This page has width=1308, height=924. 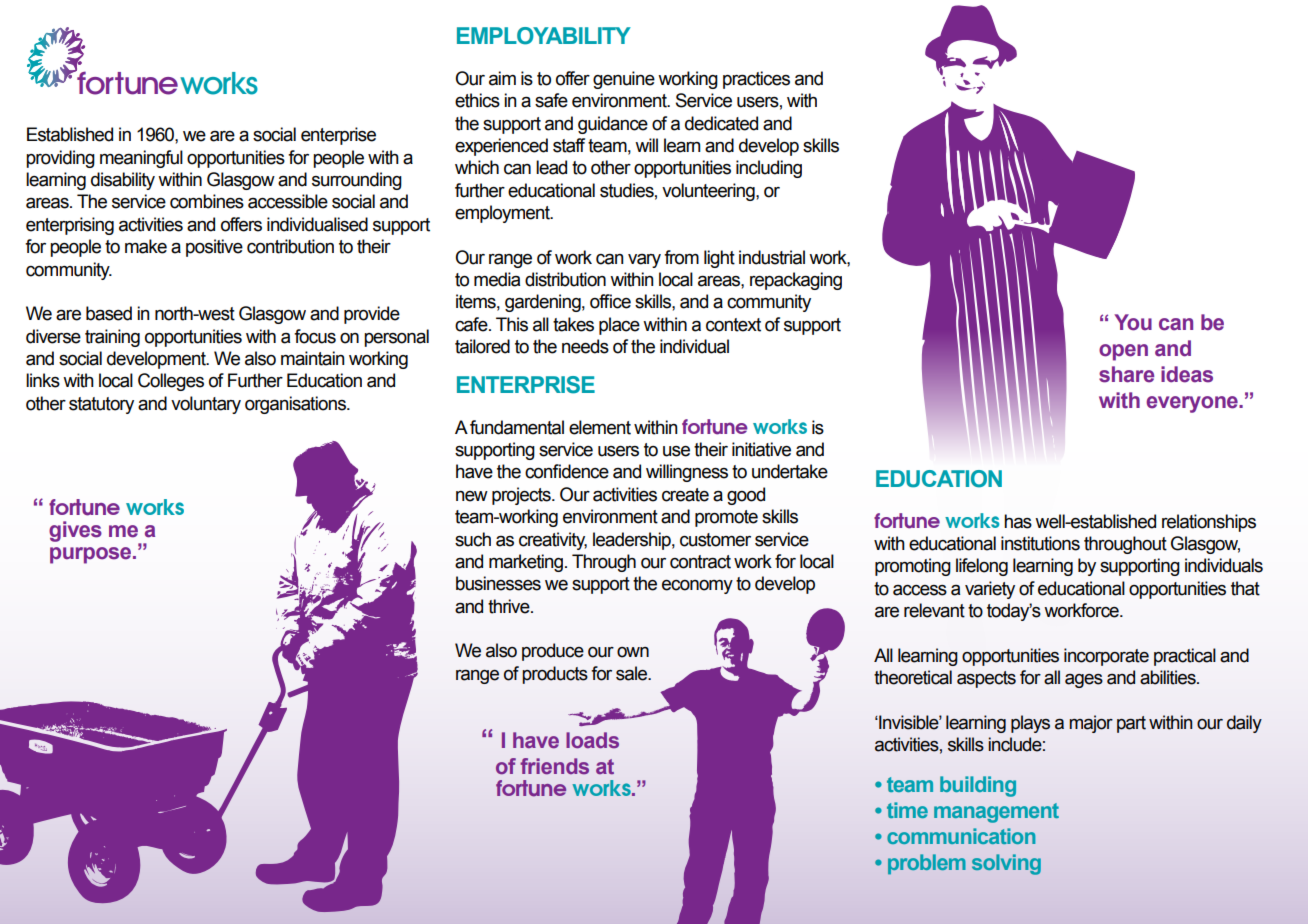 I want to click on purpose, so click(x=92, y=555).
